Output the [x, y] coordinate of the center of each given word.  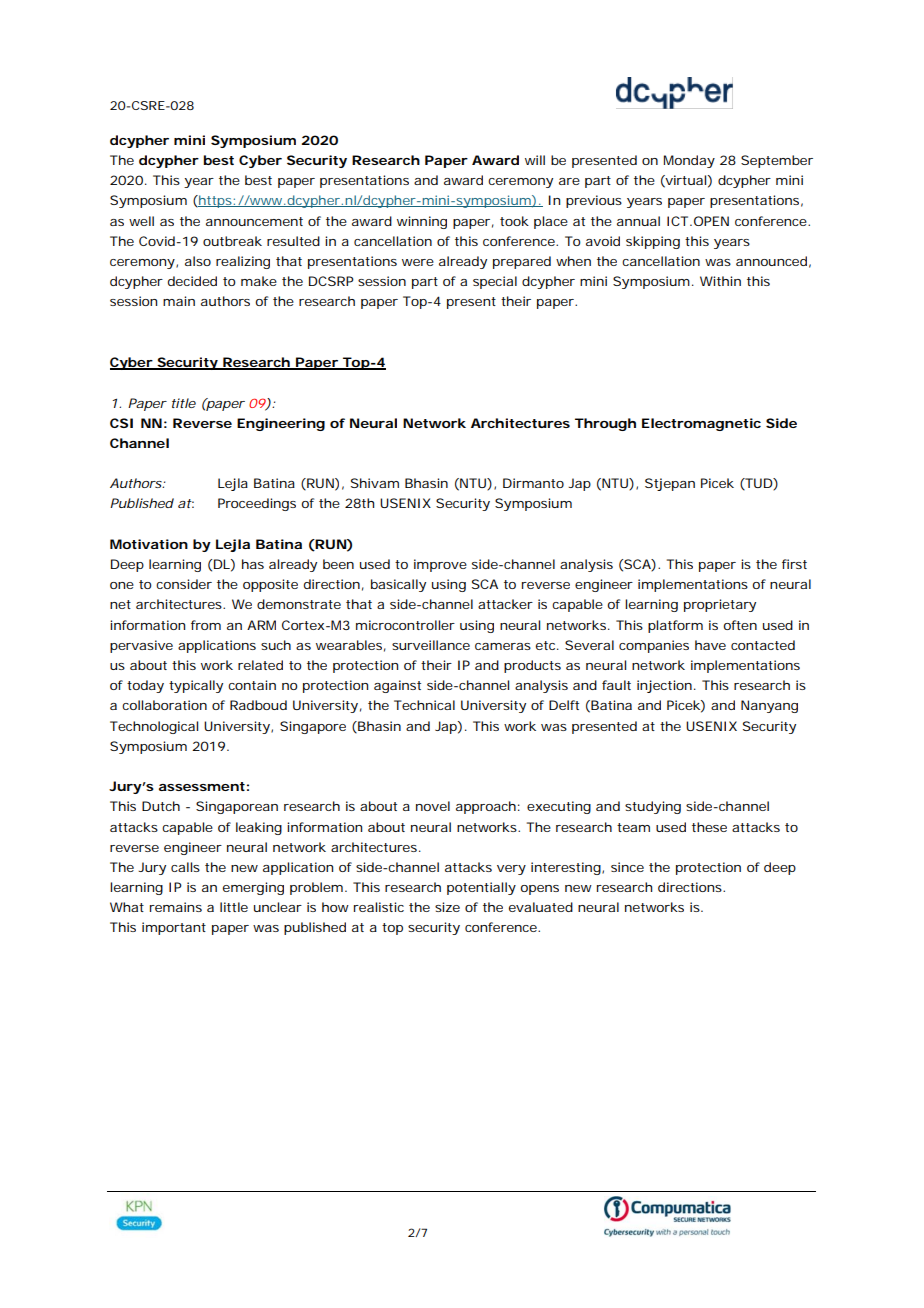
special [495, 282]
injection [666, 686]
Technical [424, 705]
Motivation [149, 544]
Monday [689, 161]
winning [422, 222]
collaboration [164, 705]
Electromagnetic [701, 424]
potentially [481, 888]
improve [440, 565]
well [141, 221]
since [627, 867]
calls [185, 867]
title [184, 403]
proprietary [720, 605]
